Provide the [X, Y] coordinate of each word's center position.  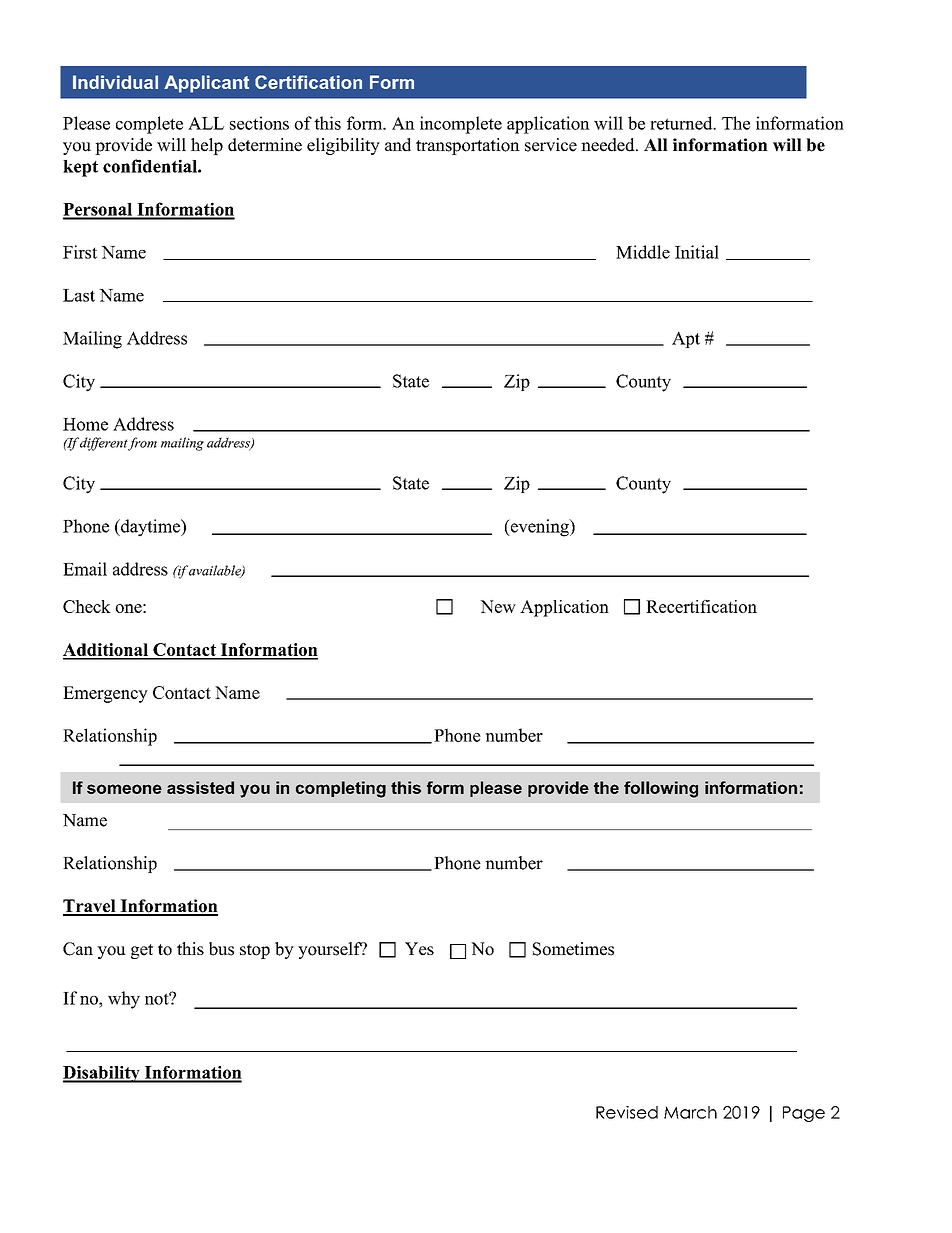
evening [539, 528]
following [661, 789]
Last [79, 295]
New [498, 606]
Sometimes [573, 949]
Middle [643, 252]
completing [341, 789]
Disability [102, 1074]
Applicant [206, 84]
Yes [419, 949]
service [551, 145]
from [142, 444]
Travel [90, 907]
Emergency [105, 694]
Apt [686, 339]
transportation [468, 146]
